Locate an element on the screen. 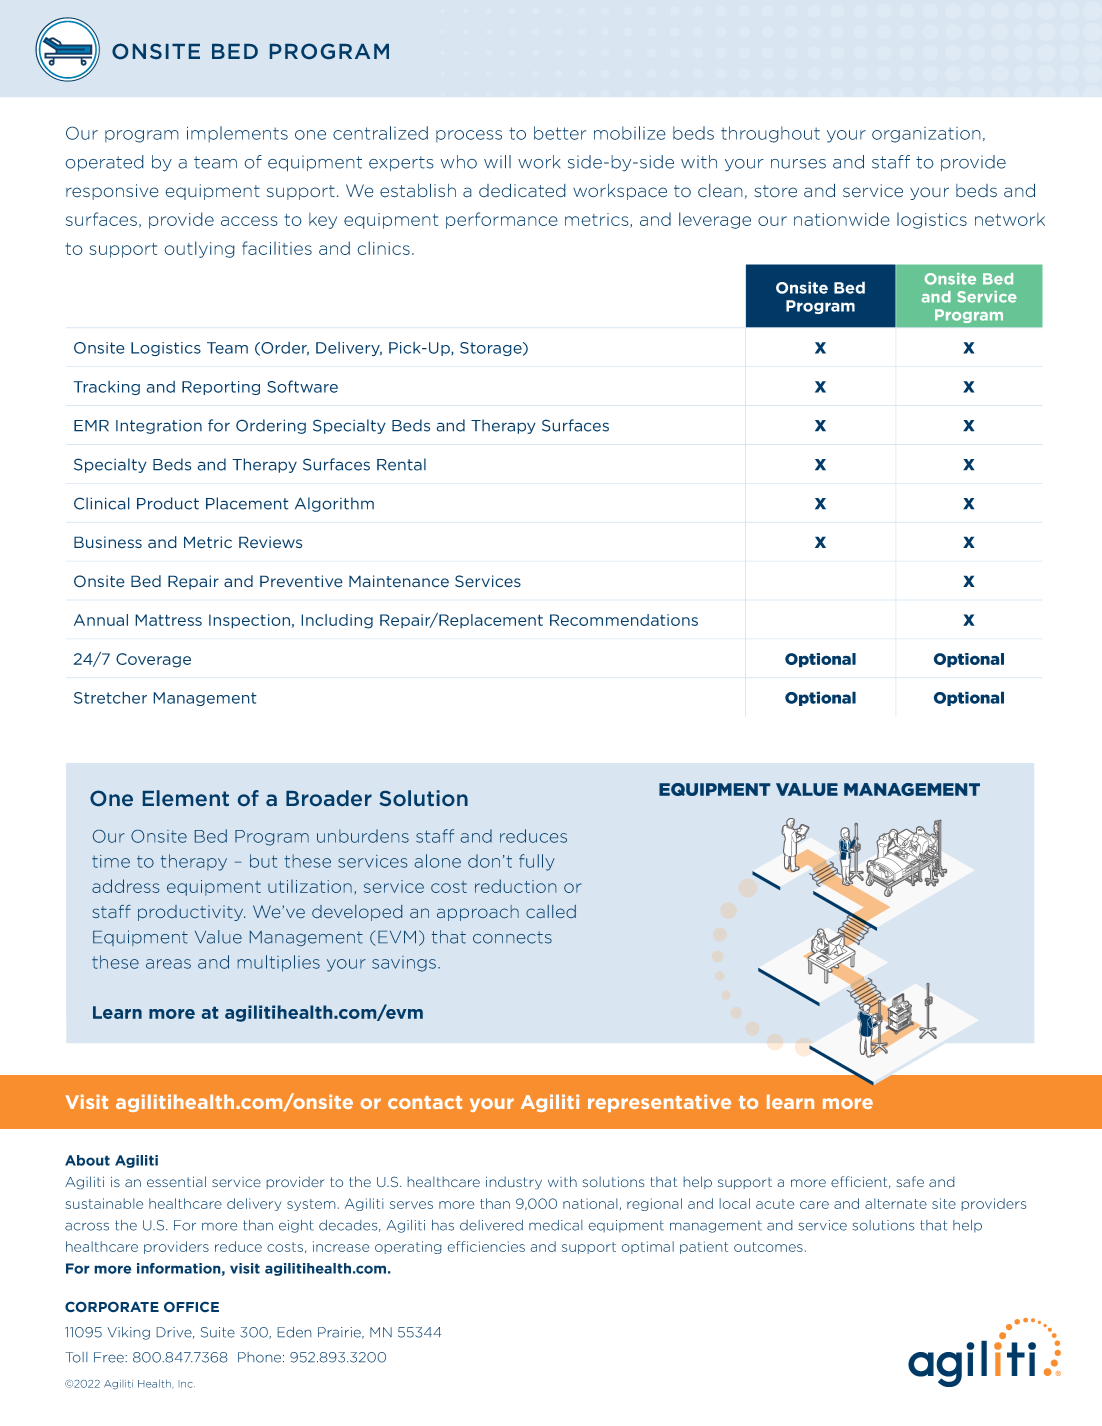  Maintenance is located at coordinates (399, 581).
